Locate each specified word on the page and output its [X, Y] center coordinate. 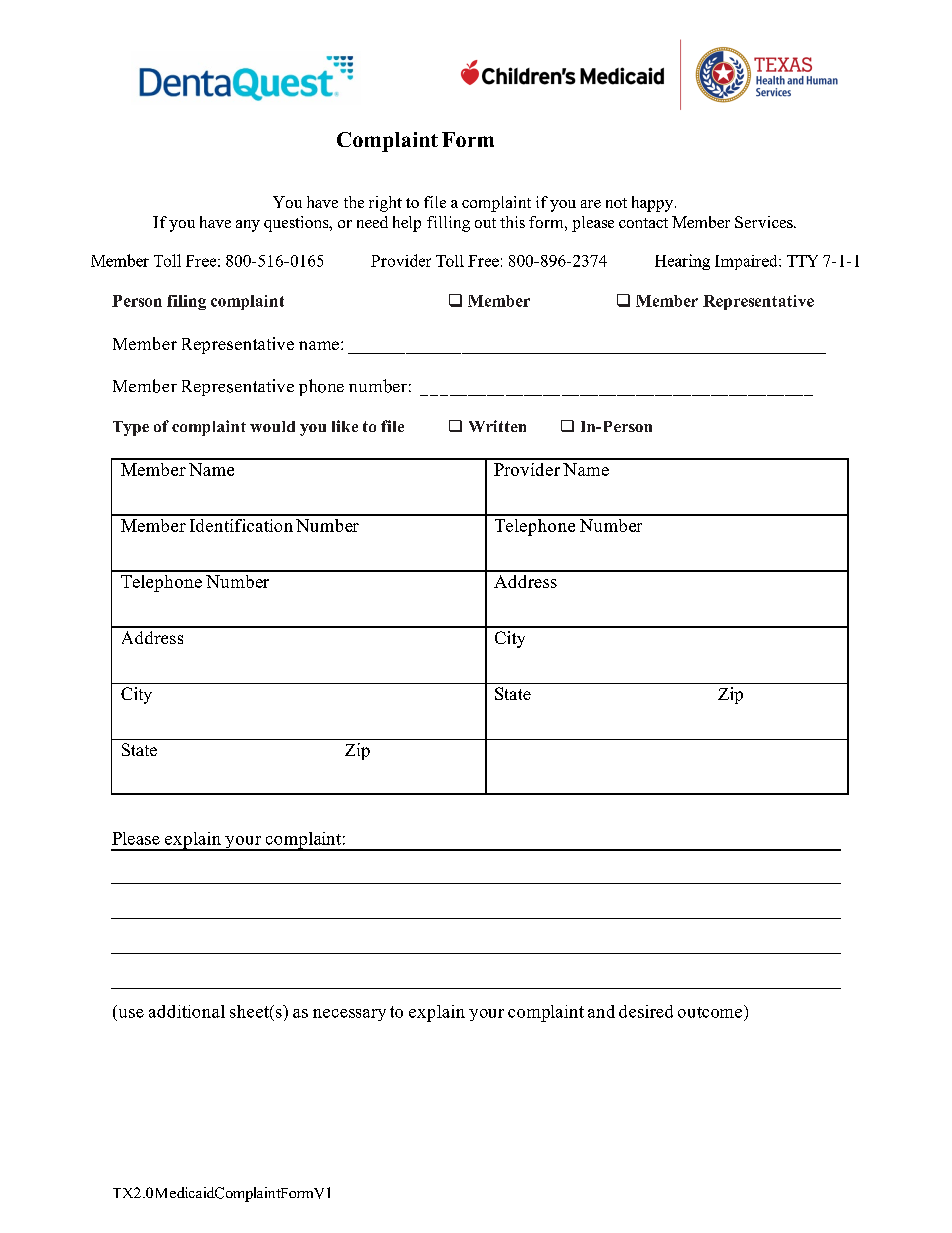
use [131, 1013]
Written [497, 426]
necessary [349, 1015]
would [272, 426]
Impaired [747, 262]
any [248, 226]
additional [187, 1011]
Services [765, 222]
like [345, 426]
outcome [710, 1012]
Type [131, 428]
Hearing [682, 262]
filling [448, 224]
